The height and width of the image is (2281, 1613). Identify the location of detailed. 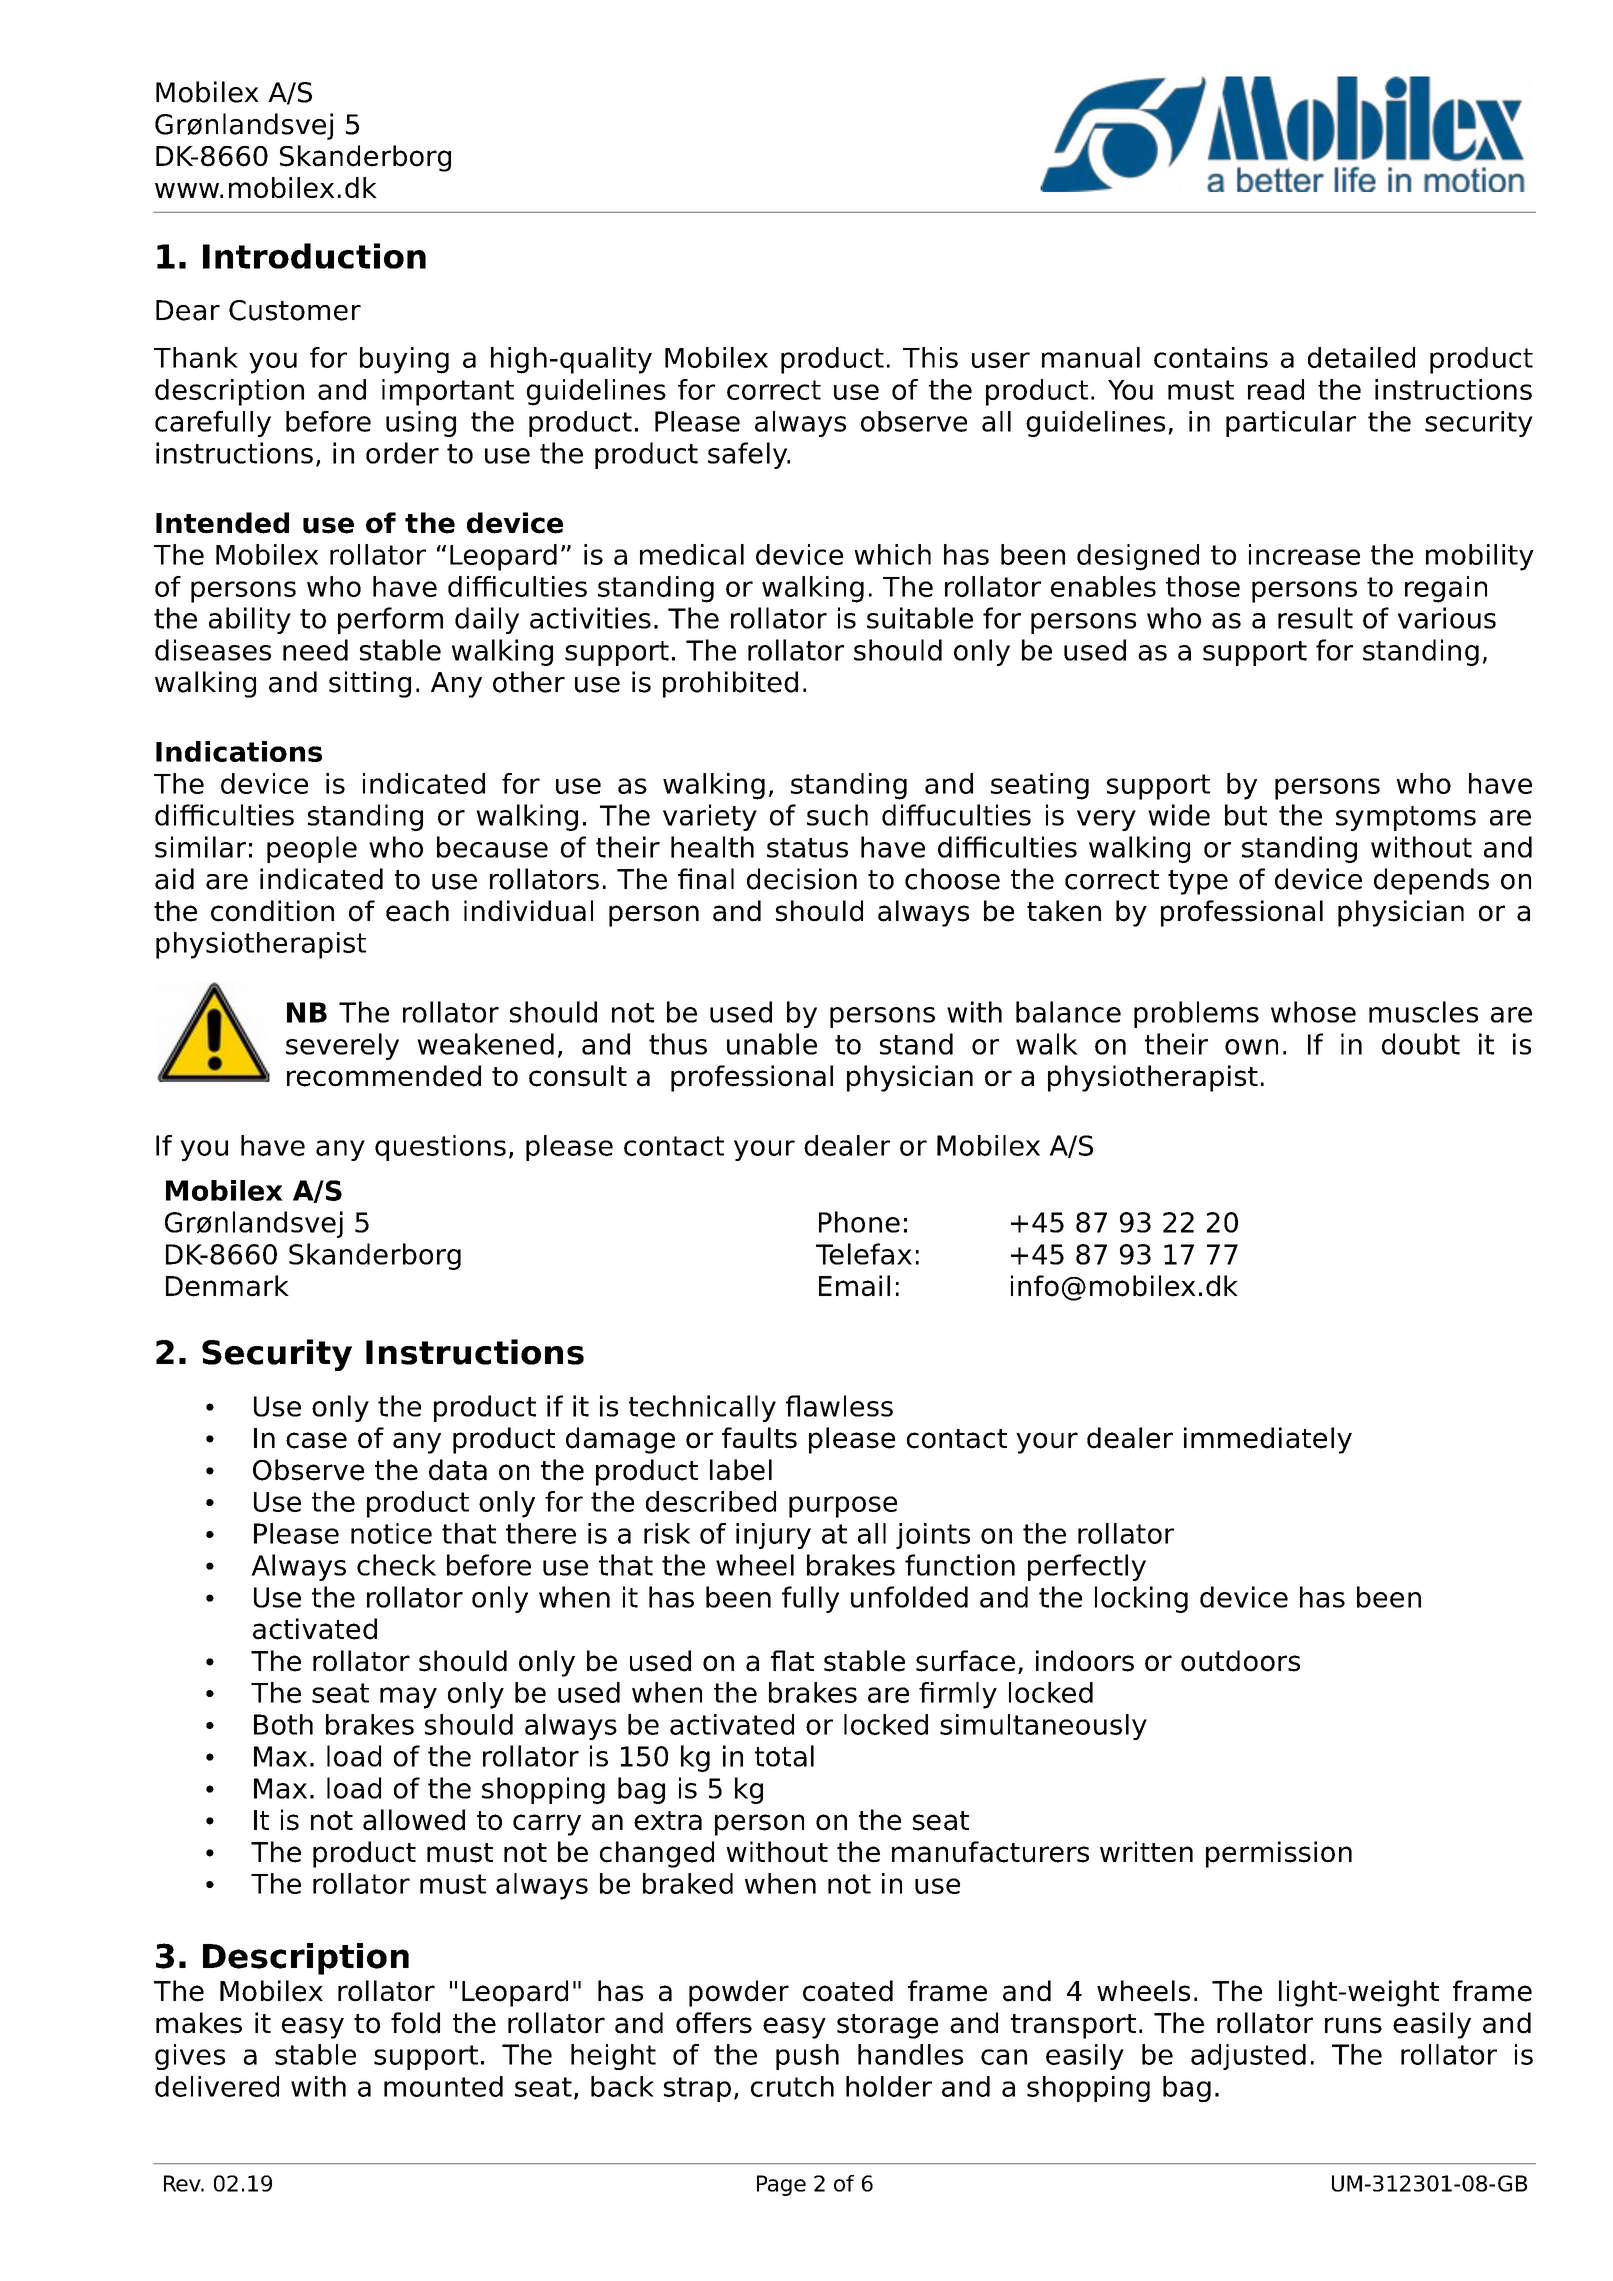
(1361, 357).
